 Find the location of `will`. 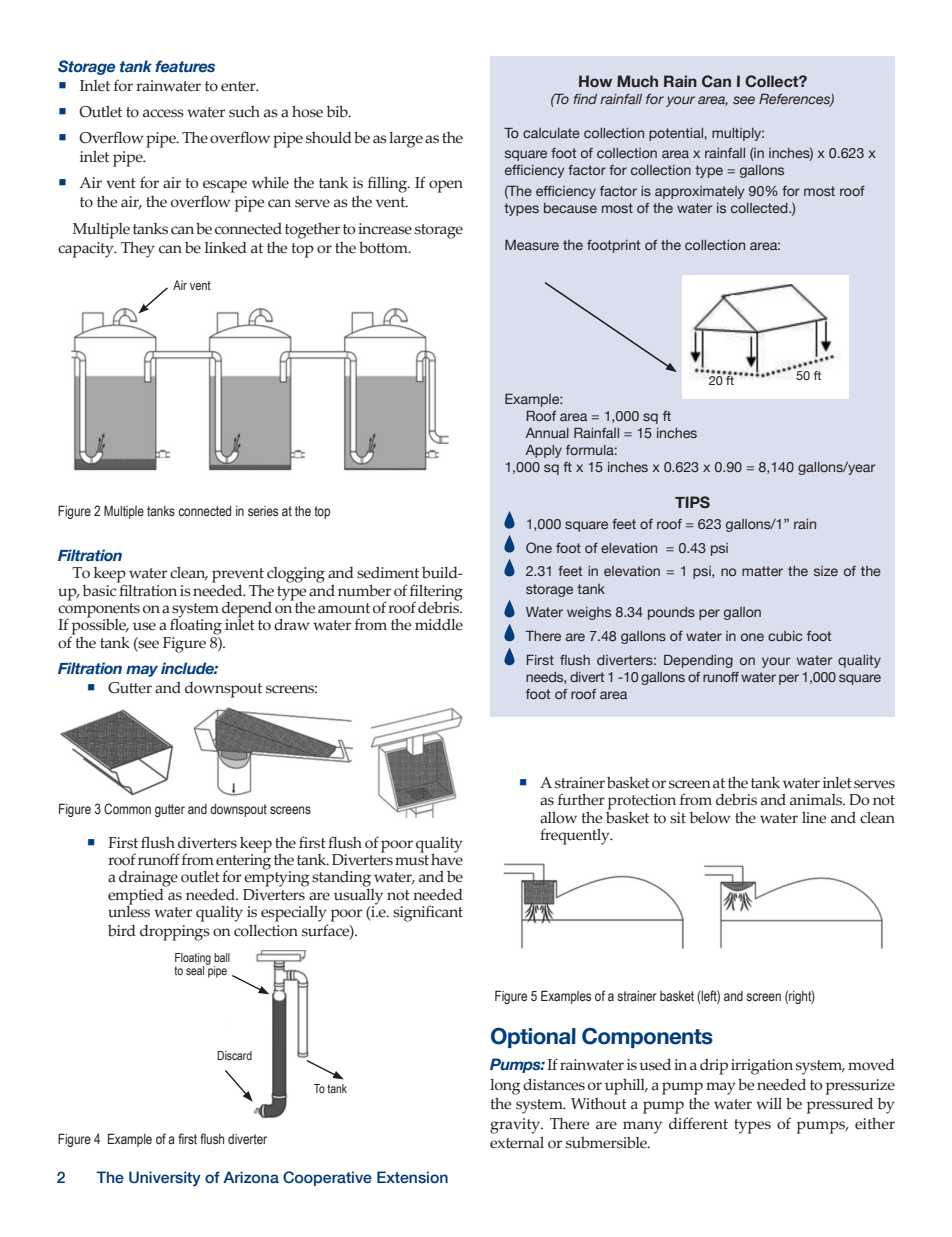

will is located at coordinates (769, 1103).
